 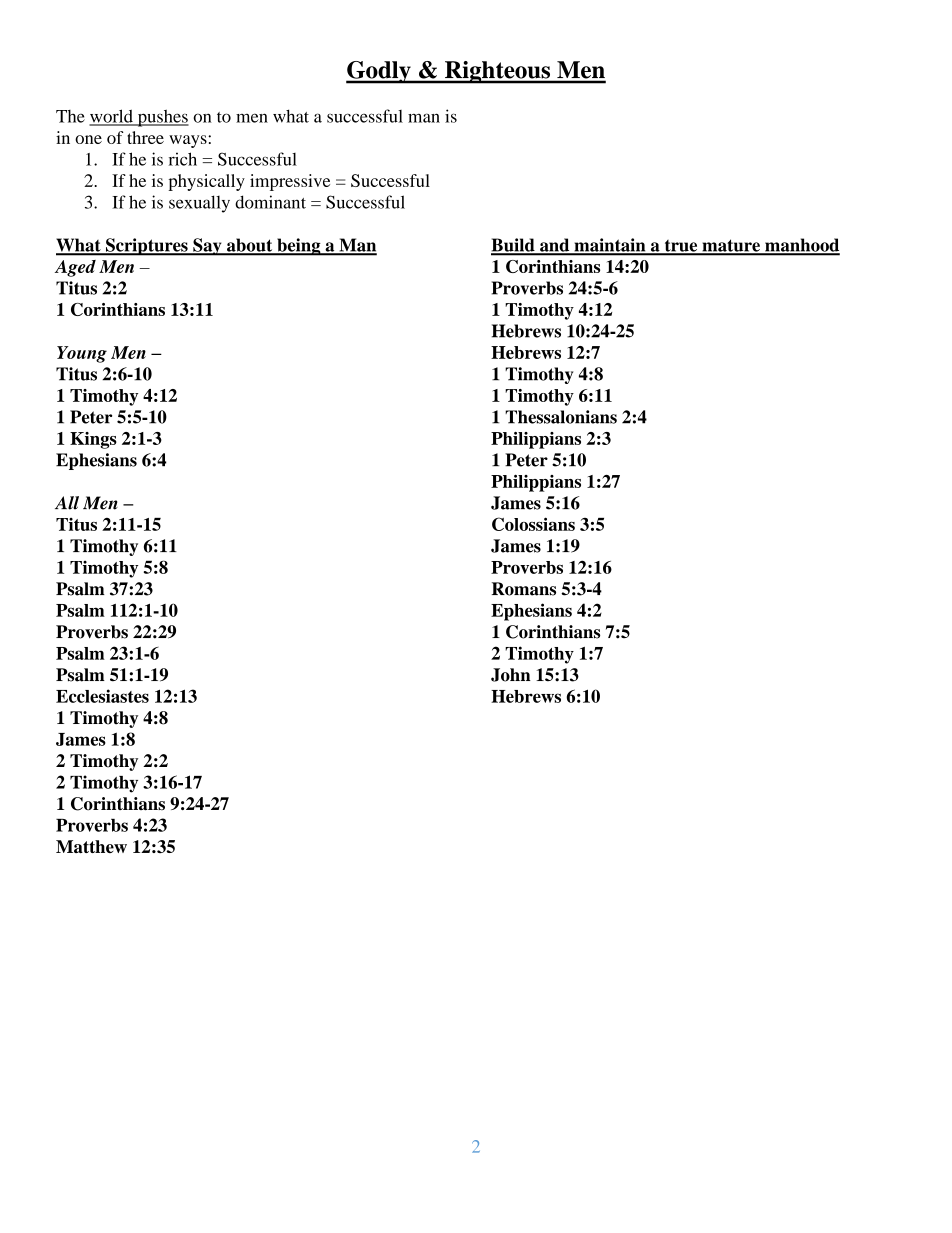 What do you see at coordinates (162, 118) in the page?
I see `pushes` at bounding box center [162, 118].
